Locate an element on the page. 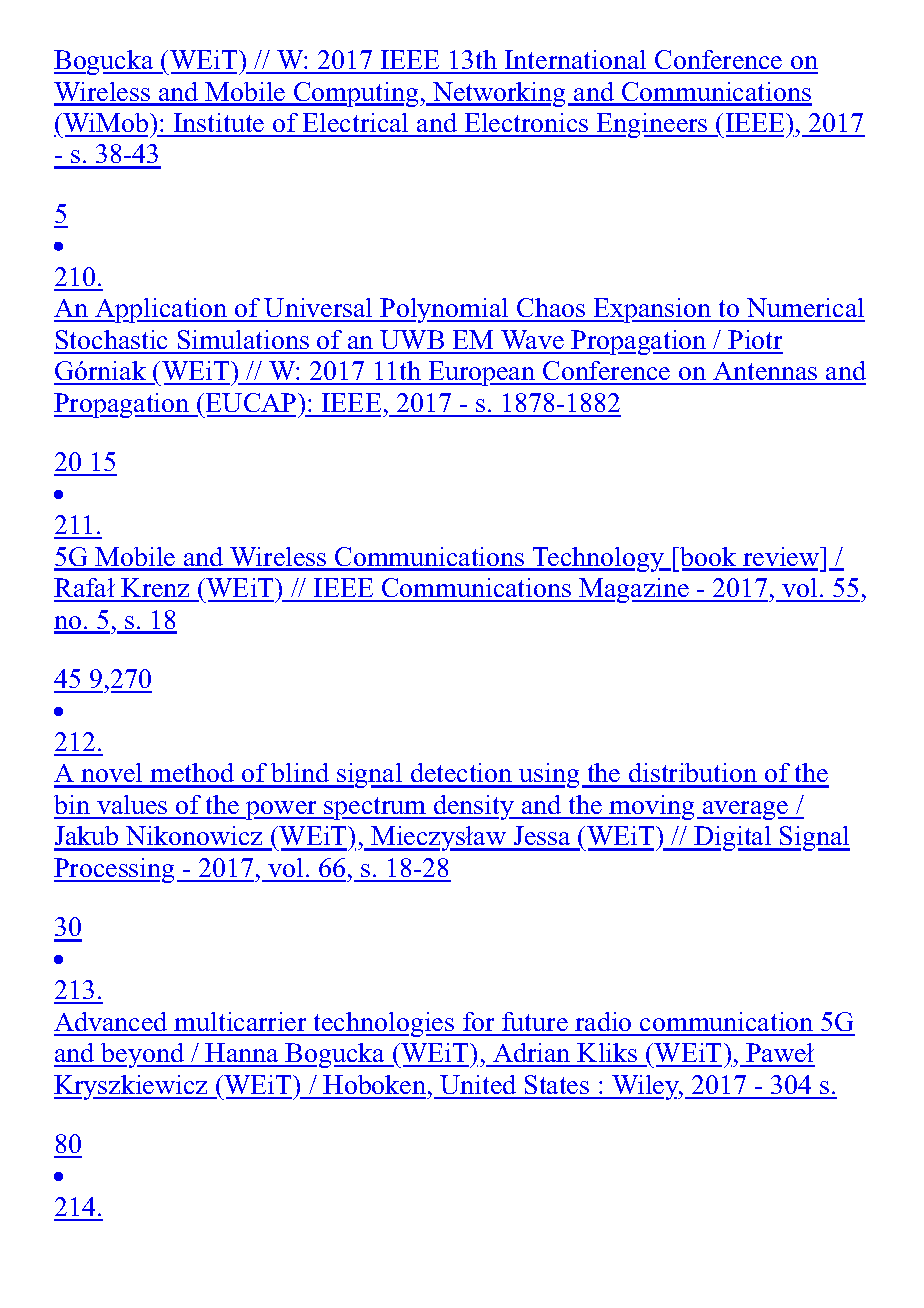 The width and height of the image is (924, 1308). beyond is located at coordinates (143, 1055).
